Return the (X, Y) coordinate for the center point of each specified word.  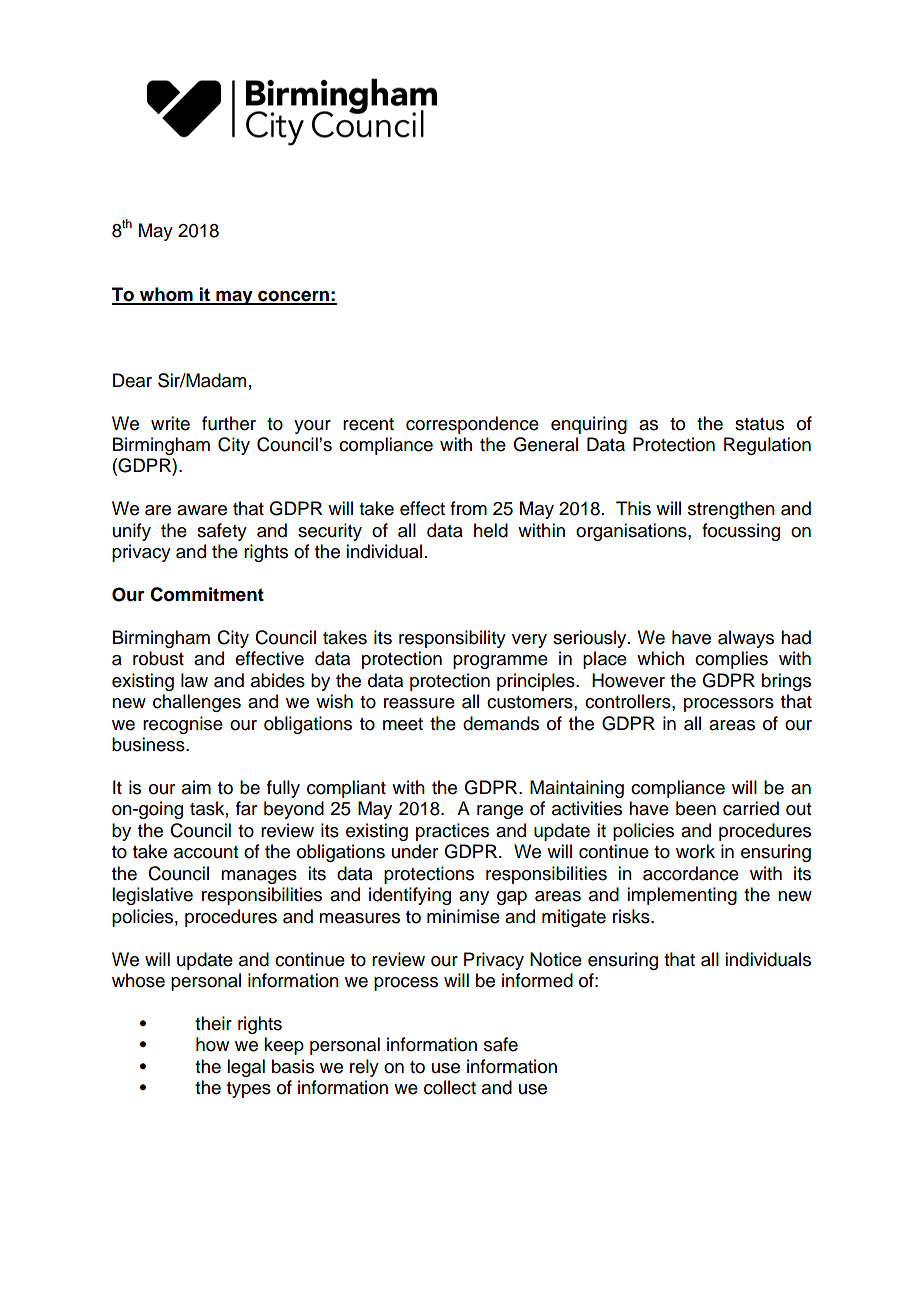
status (759, 424)
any (474, 898)
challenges (197, 703)
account (206, 852)
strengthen (731, 510)
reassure (419, 703)
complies (731, 660)
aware (202, 510)
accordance (691, 873)
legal (246, 1068)
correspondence (472, 425)
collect (450, 1087)
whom (166, 295)
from (468, 508)
